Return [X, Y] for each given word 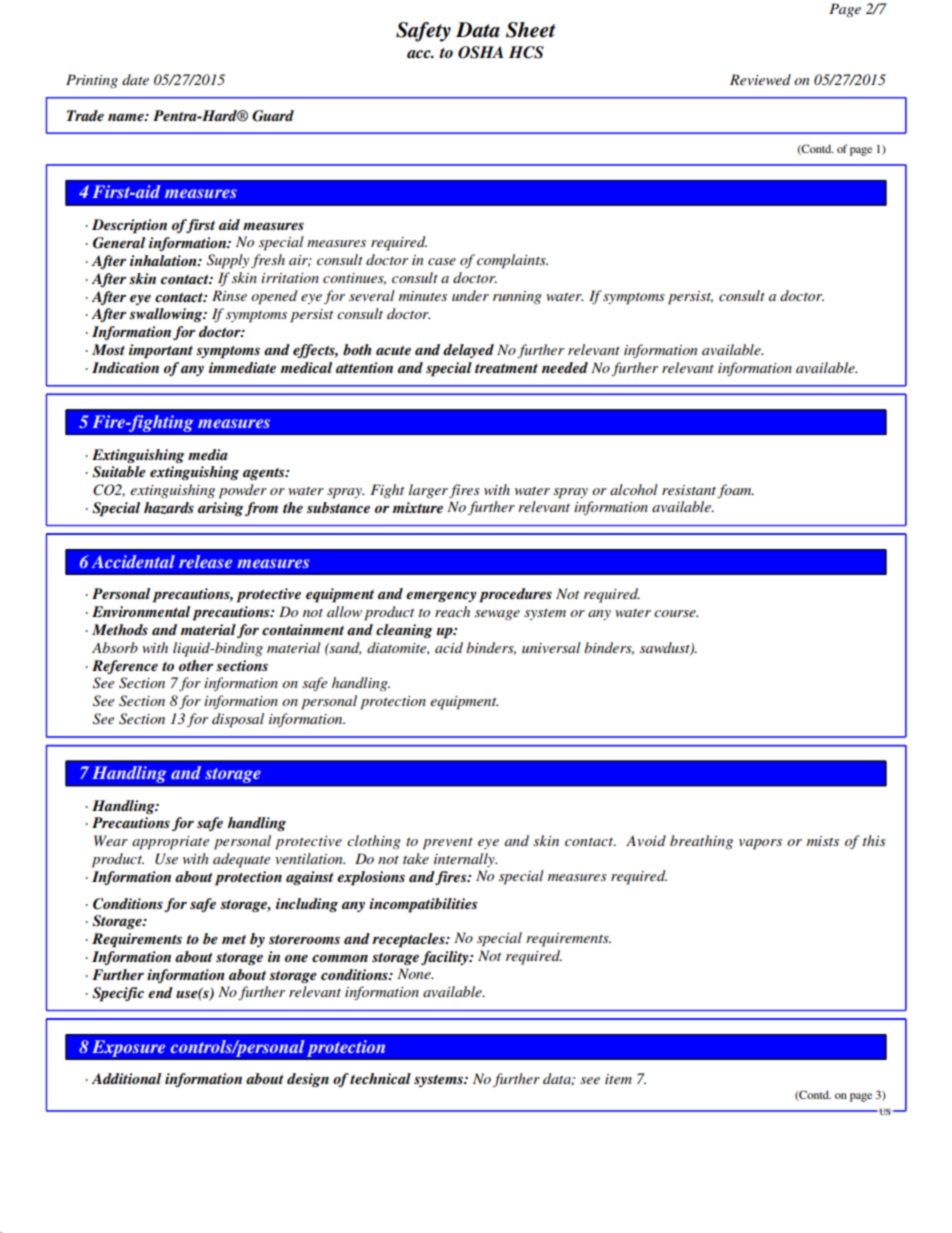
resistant [690, 491]
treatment [506, 368]
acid [449, 647]
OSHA [481, 52]
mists [823, 841]
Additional [126, 1078]
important [161, 351]
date [135, 79]
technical [380, 1078]
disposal [238, 720]
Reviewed [760, 79]
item [618, 1079]
